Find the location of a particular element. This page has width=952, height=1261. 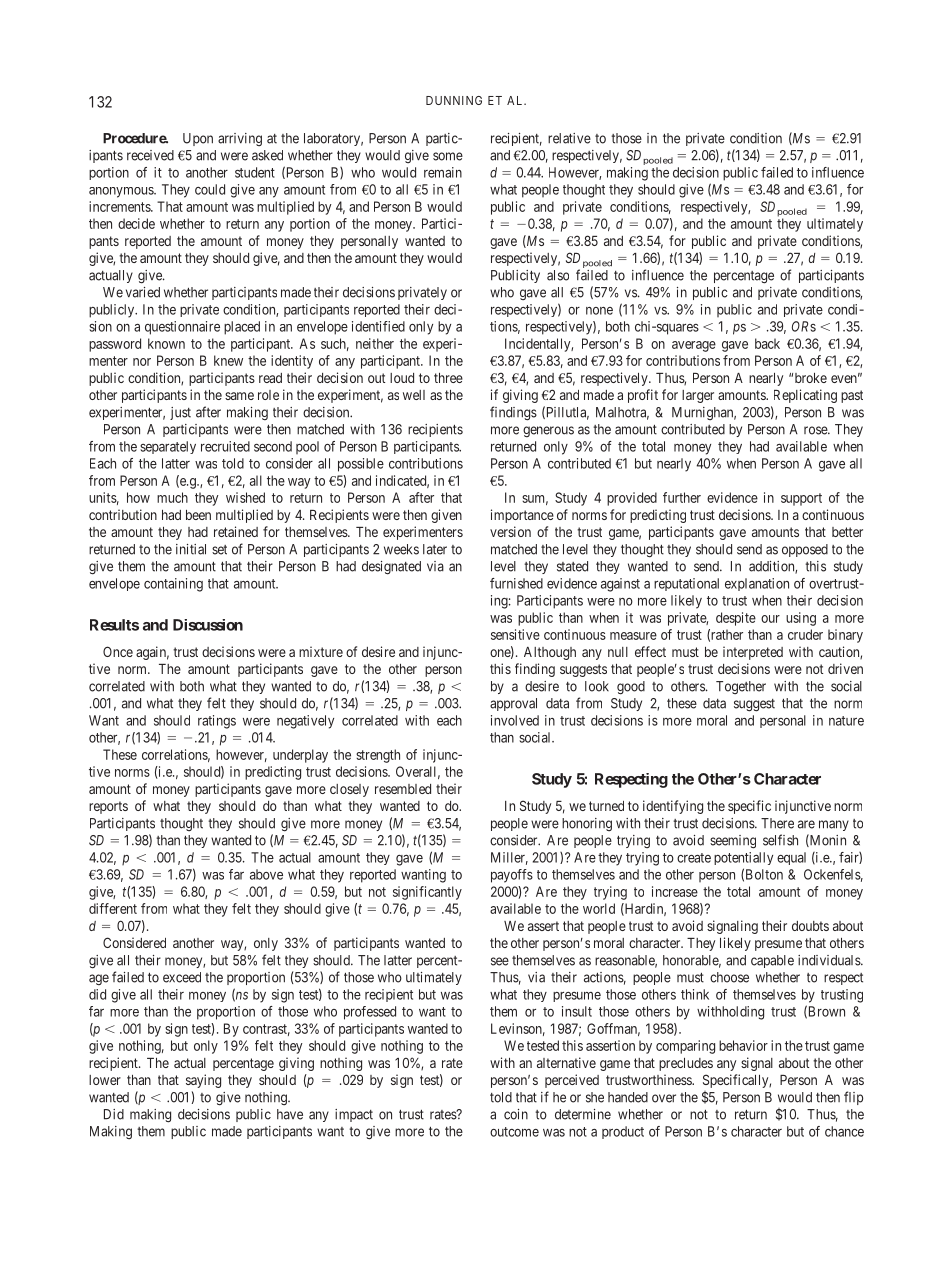

our is located at coordinates (770, 619).
